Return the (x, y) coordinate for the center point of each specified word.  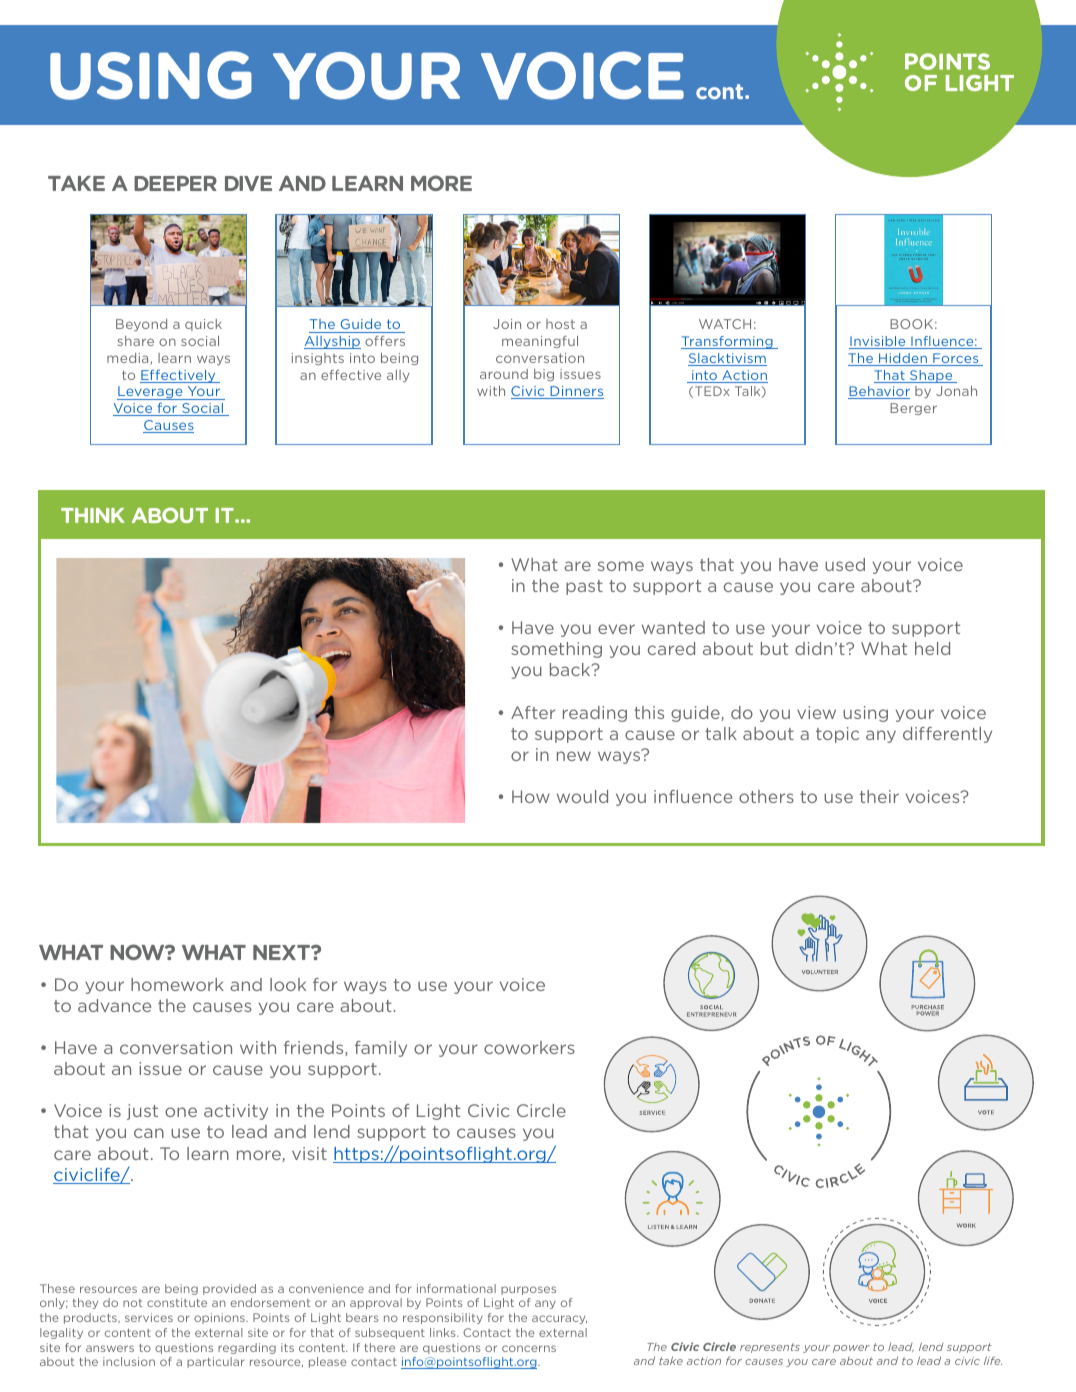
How (531, 796)
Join (507, 324)
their (879, 796)
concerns (529, 1348)
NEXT (282, 952)
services (149, 1317)
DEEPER (175, 183)
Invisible (878, 342)
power (851, 1349)
